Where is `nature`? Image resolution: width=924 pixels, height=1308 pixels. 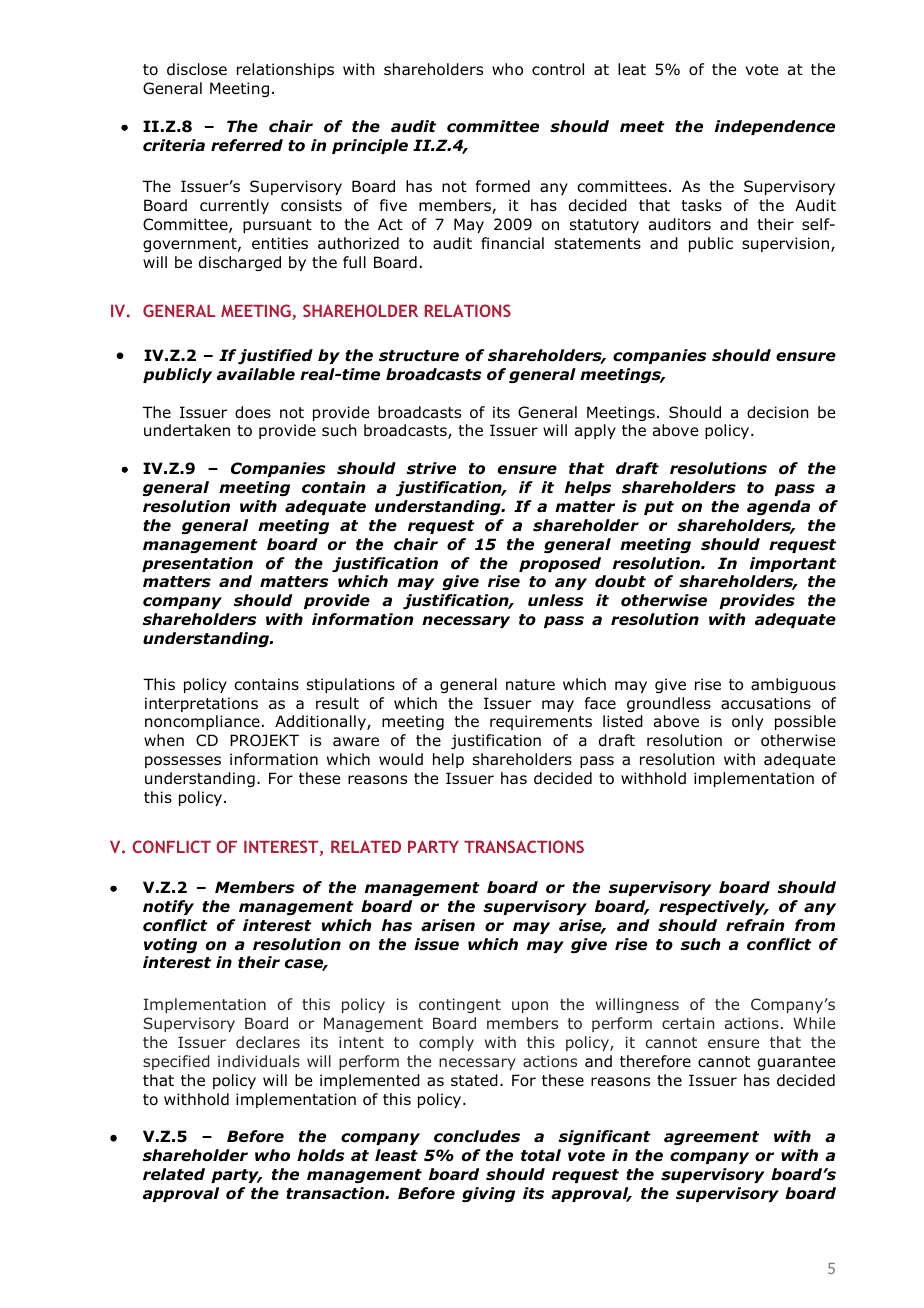
nature is located at coordinates (530, 684).
